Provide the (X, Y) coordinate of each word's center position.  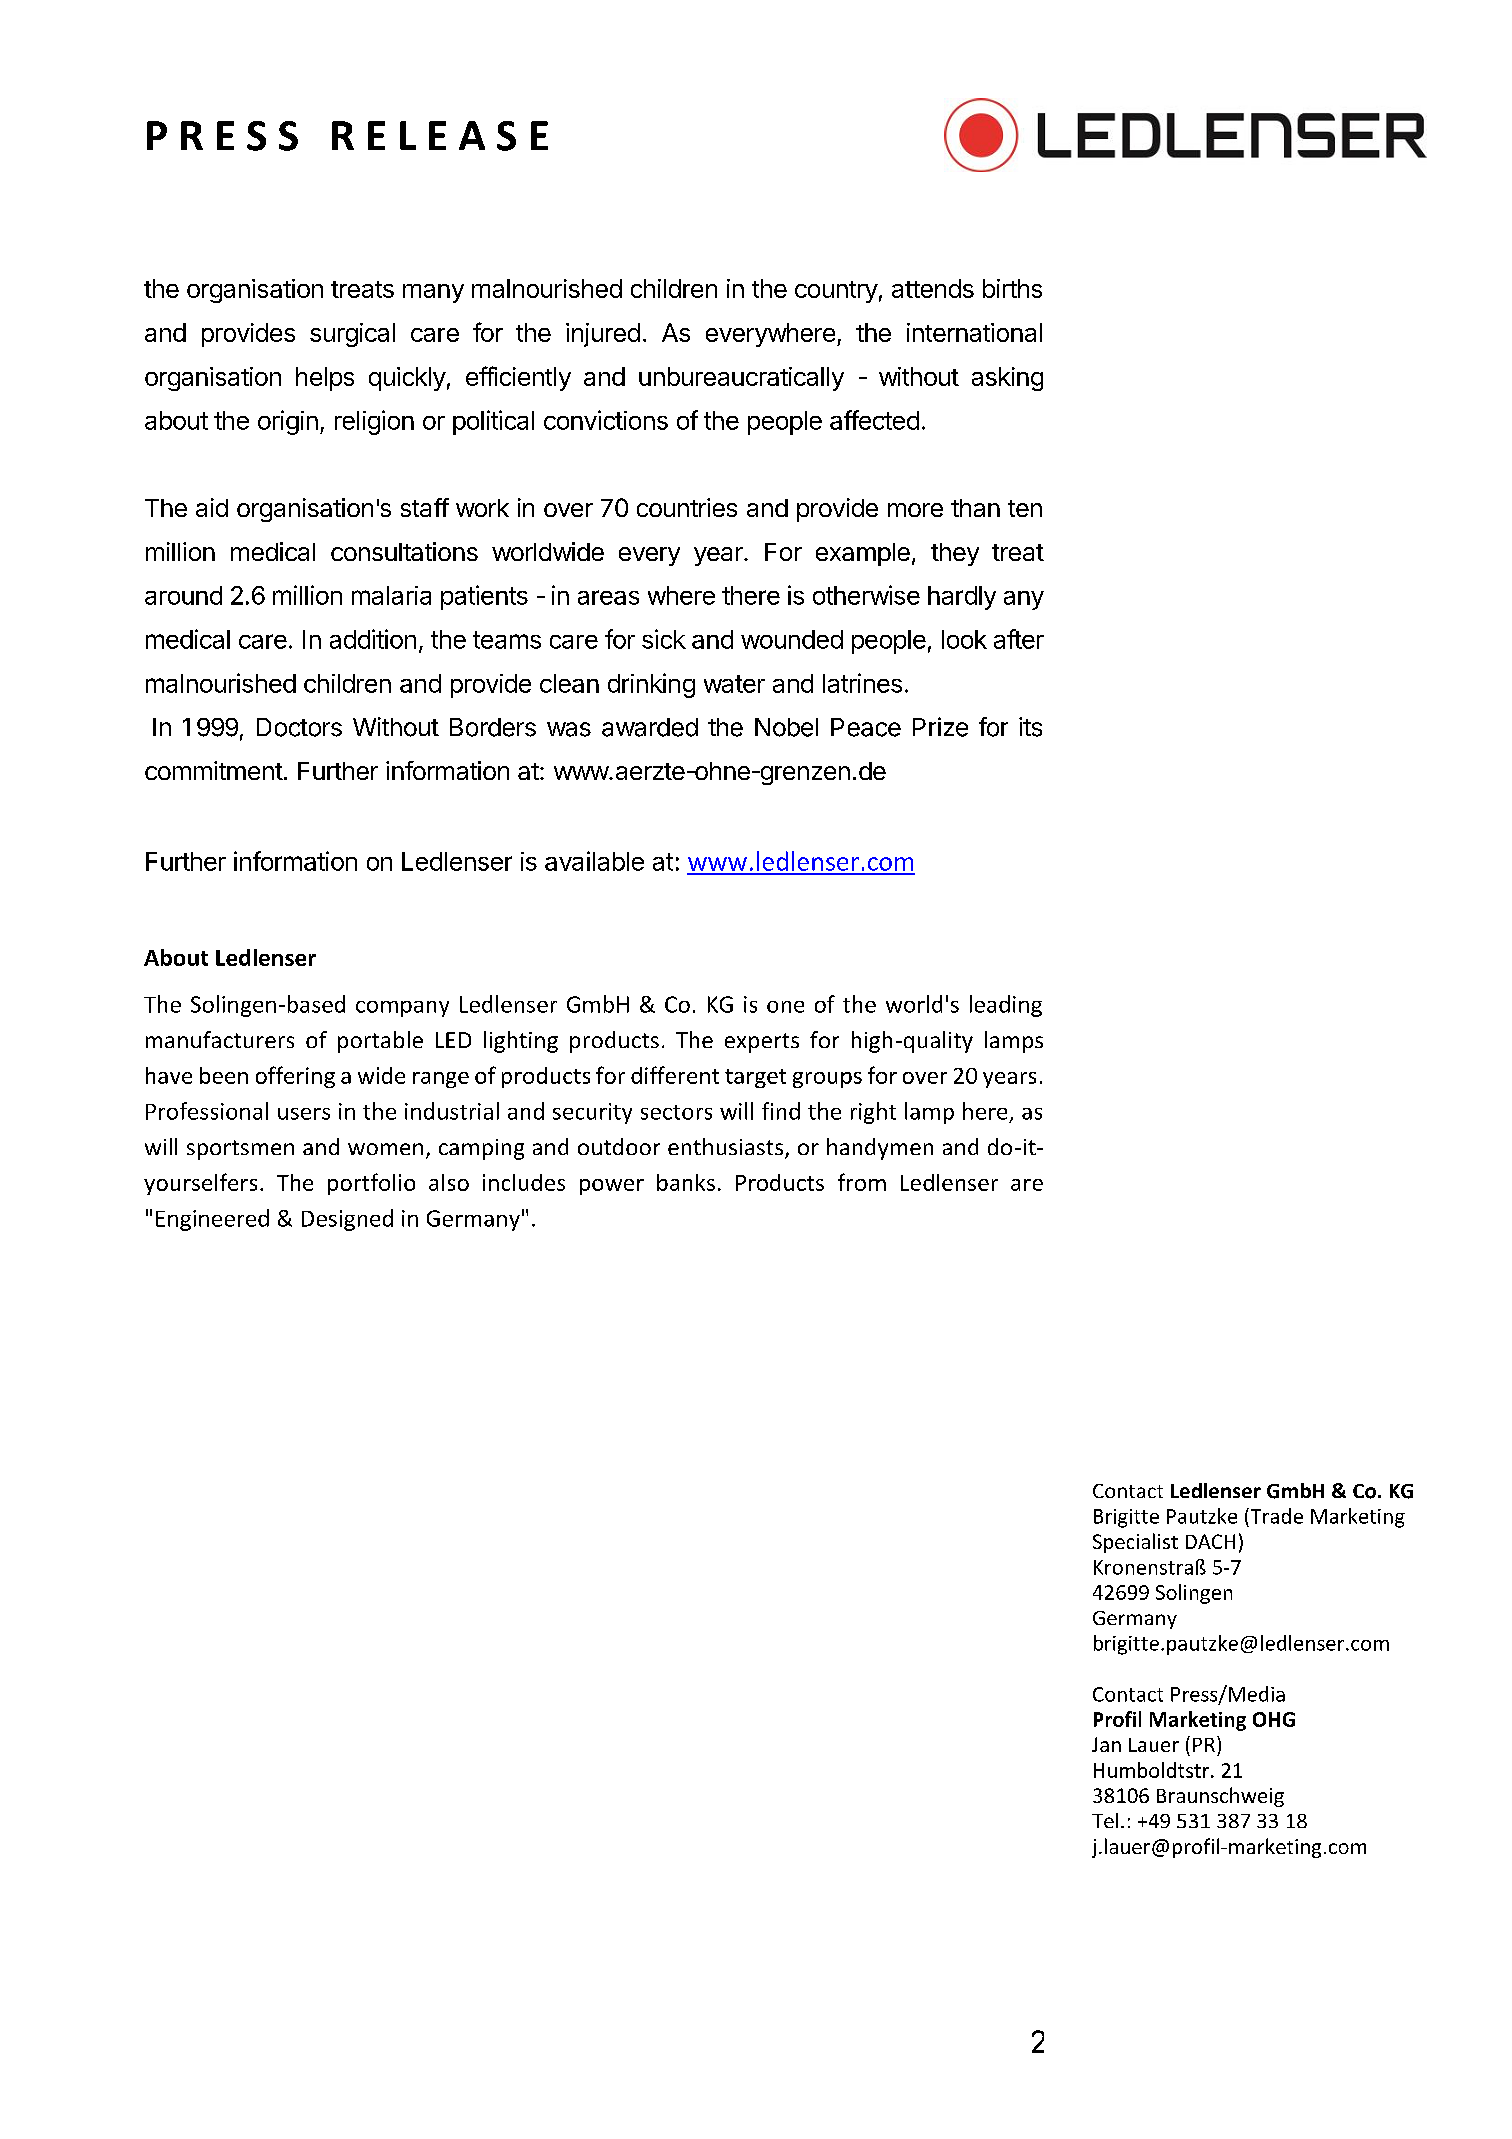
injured (603, 335)
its (1030, 727)
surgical (352, 335)
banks (686, 1182)
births (1012, 288)
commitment (214, 770)
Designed (347, 1220)
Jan (1106, 1744)
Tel (1105, 1820)
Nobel (786, 727)
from (862, 1182)
